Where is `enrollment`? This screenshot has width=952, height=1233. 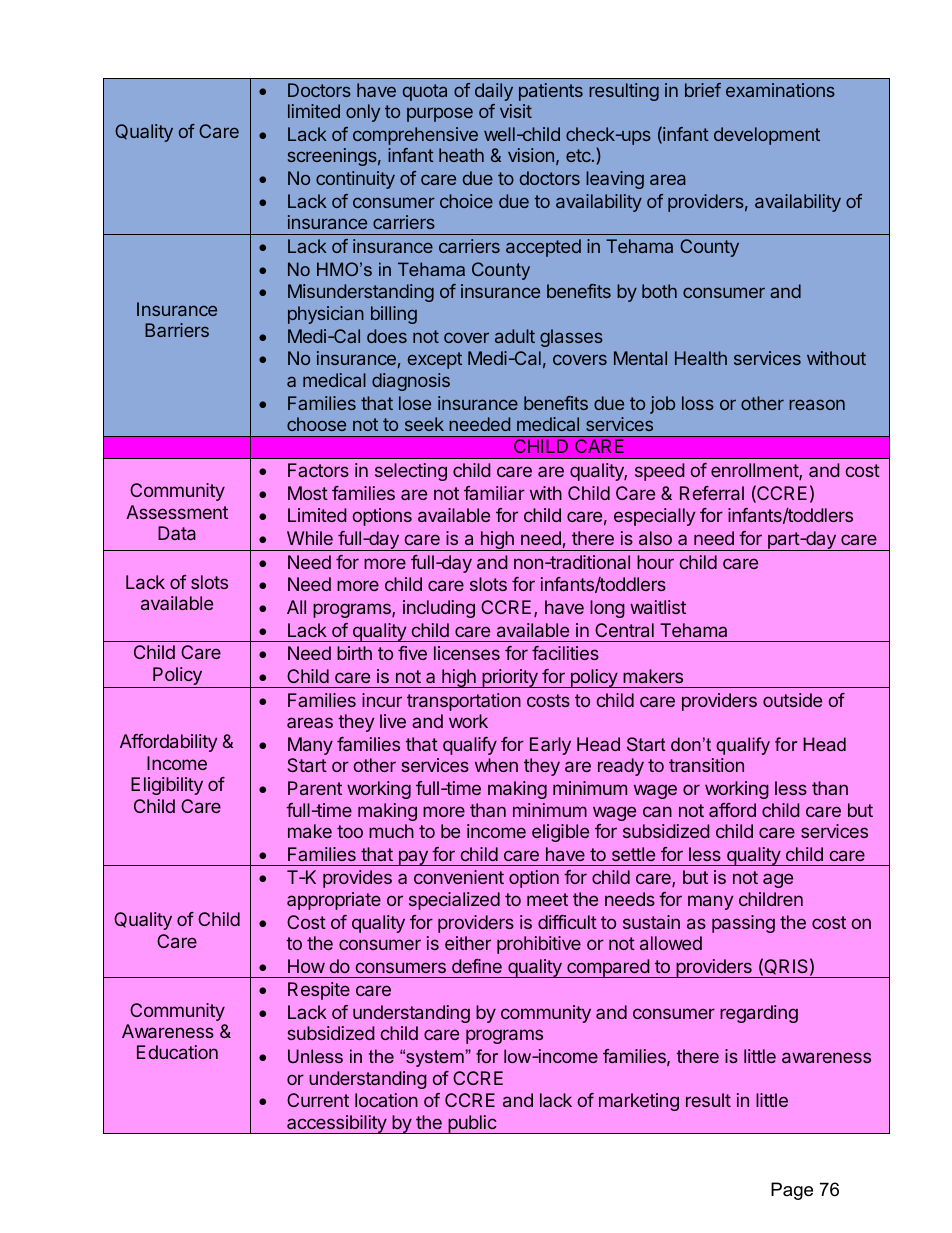
enrollment is located at coordinates (755, 471).
